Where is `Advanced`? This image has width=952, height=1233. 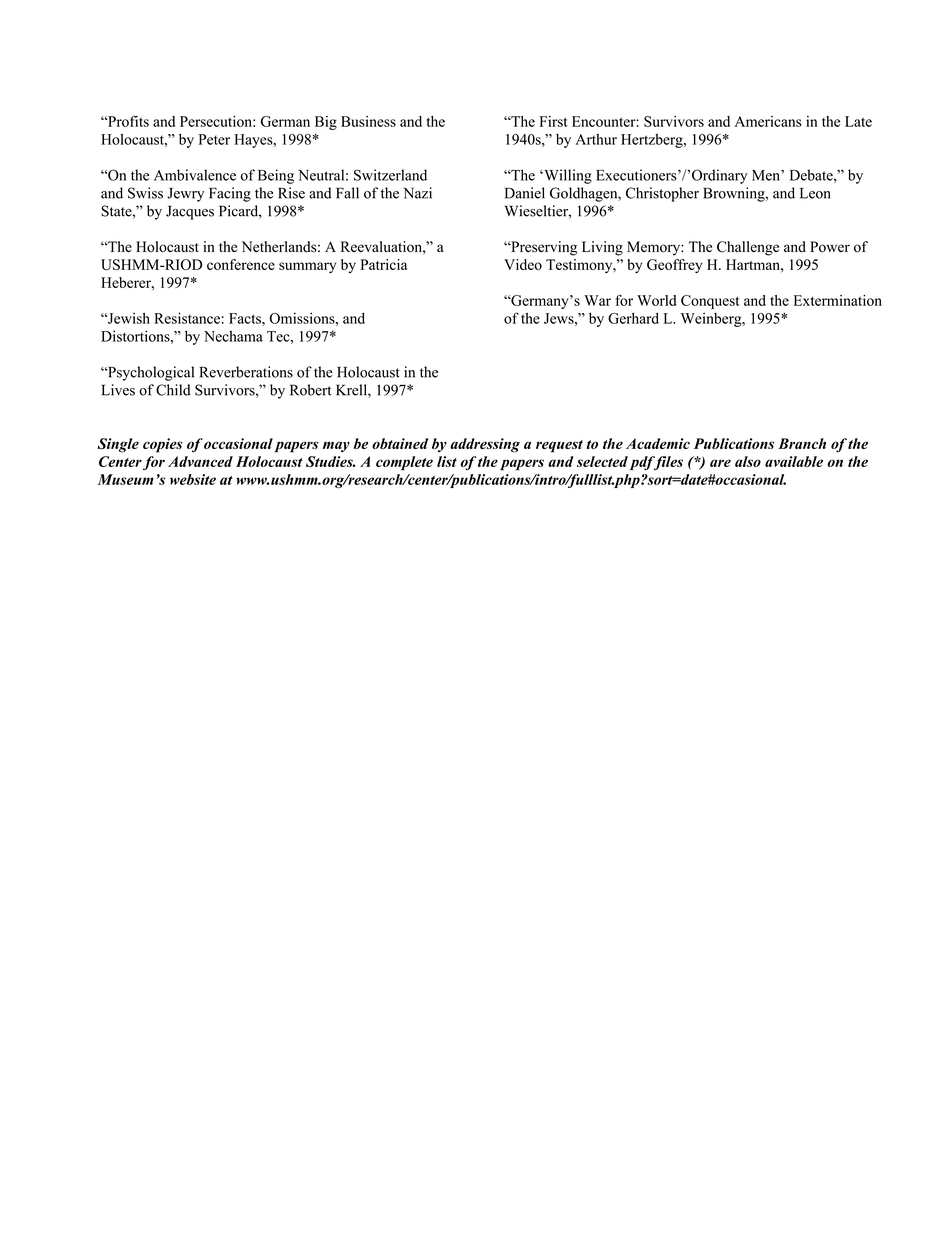 Advanced is located at coordinates (200, 461).
